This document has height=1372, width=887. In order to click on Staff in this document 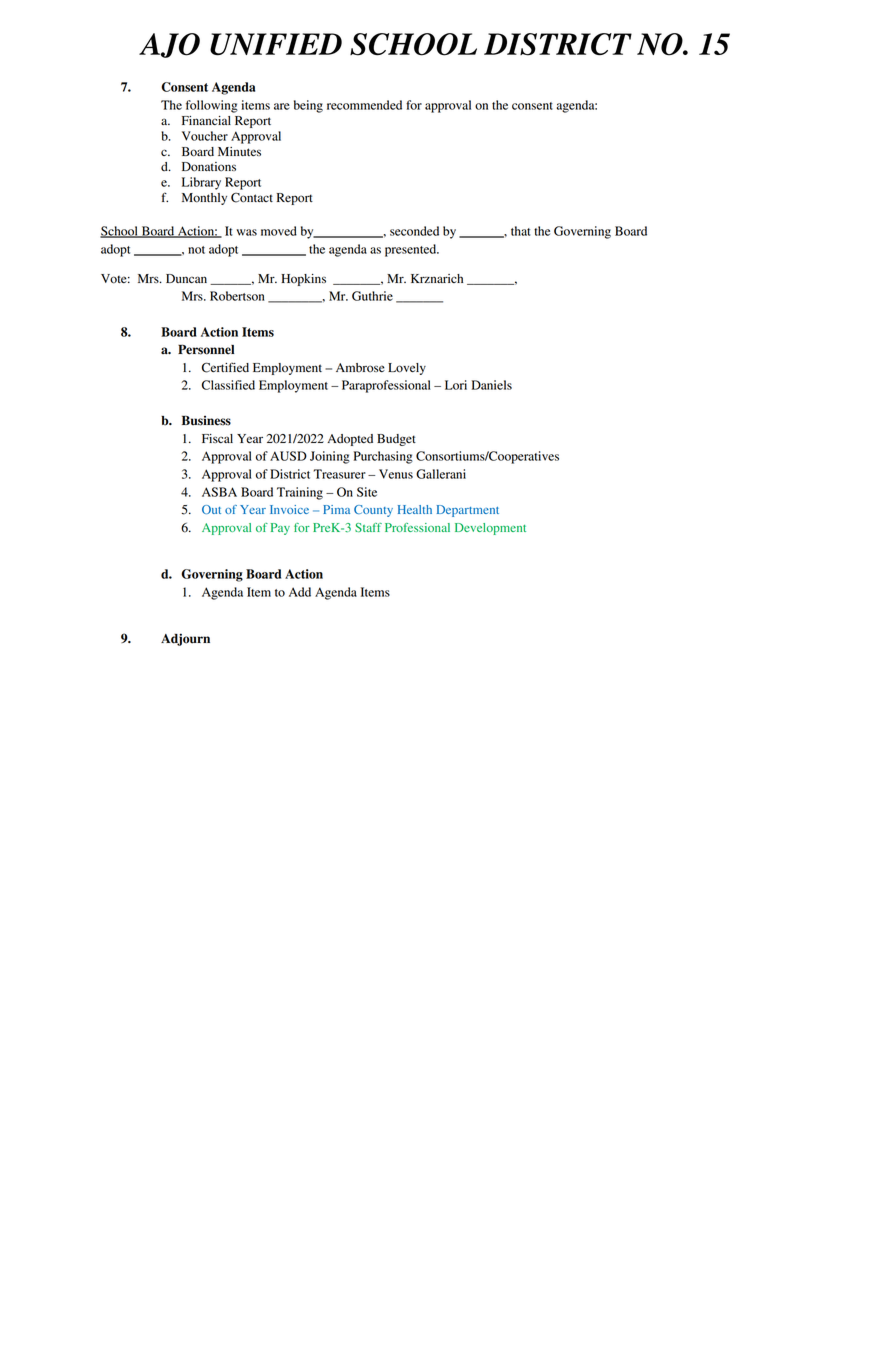, I will do `click(368, 527)`.
